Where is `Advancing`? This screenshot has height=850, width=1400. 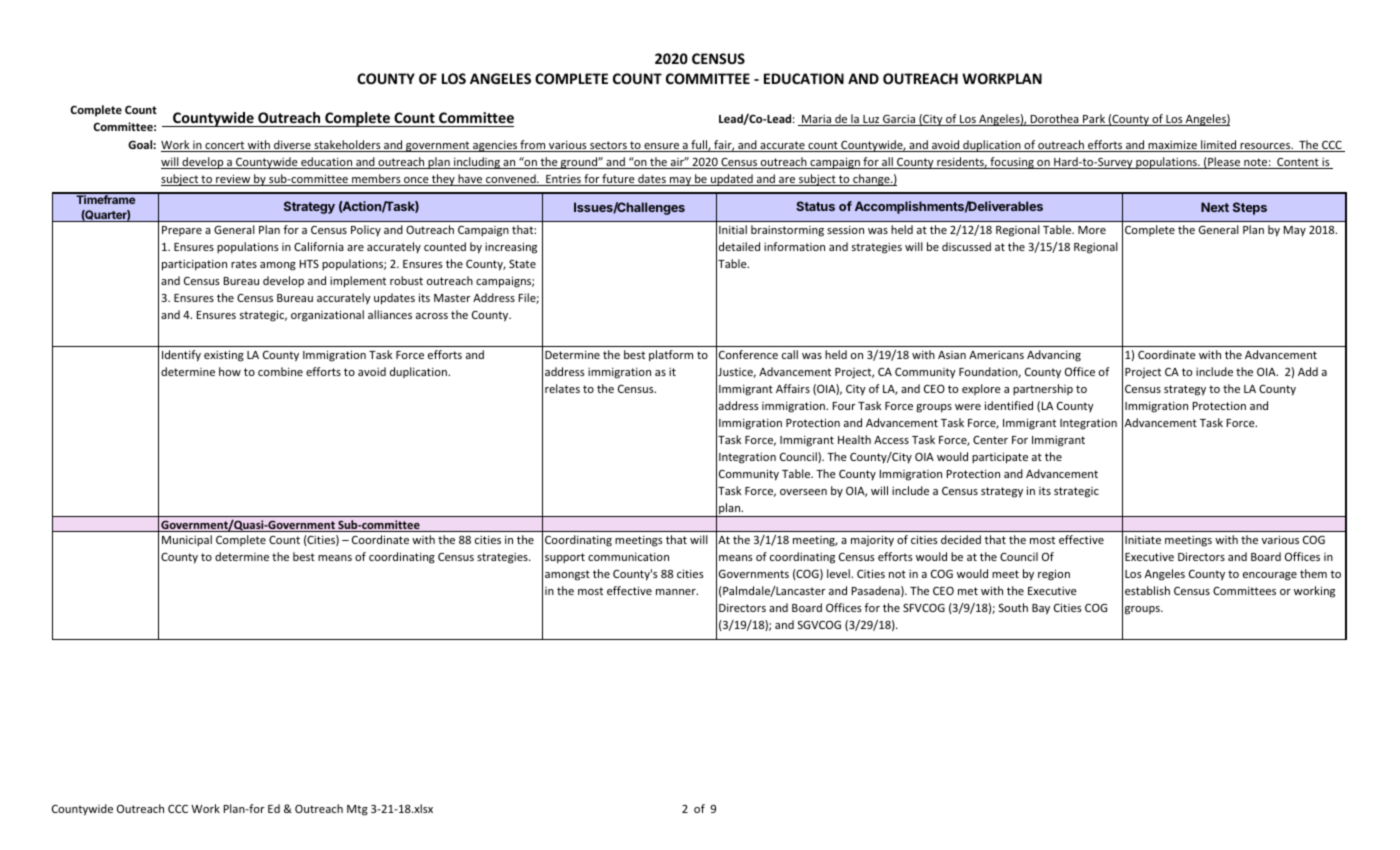 Advancing is located at coordinates (1054, 356).
